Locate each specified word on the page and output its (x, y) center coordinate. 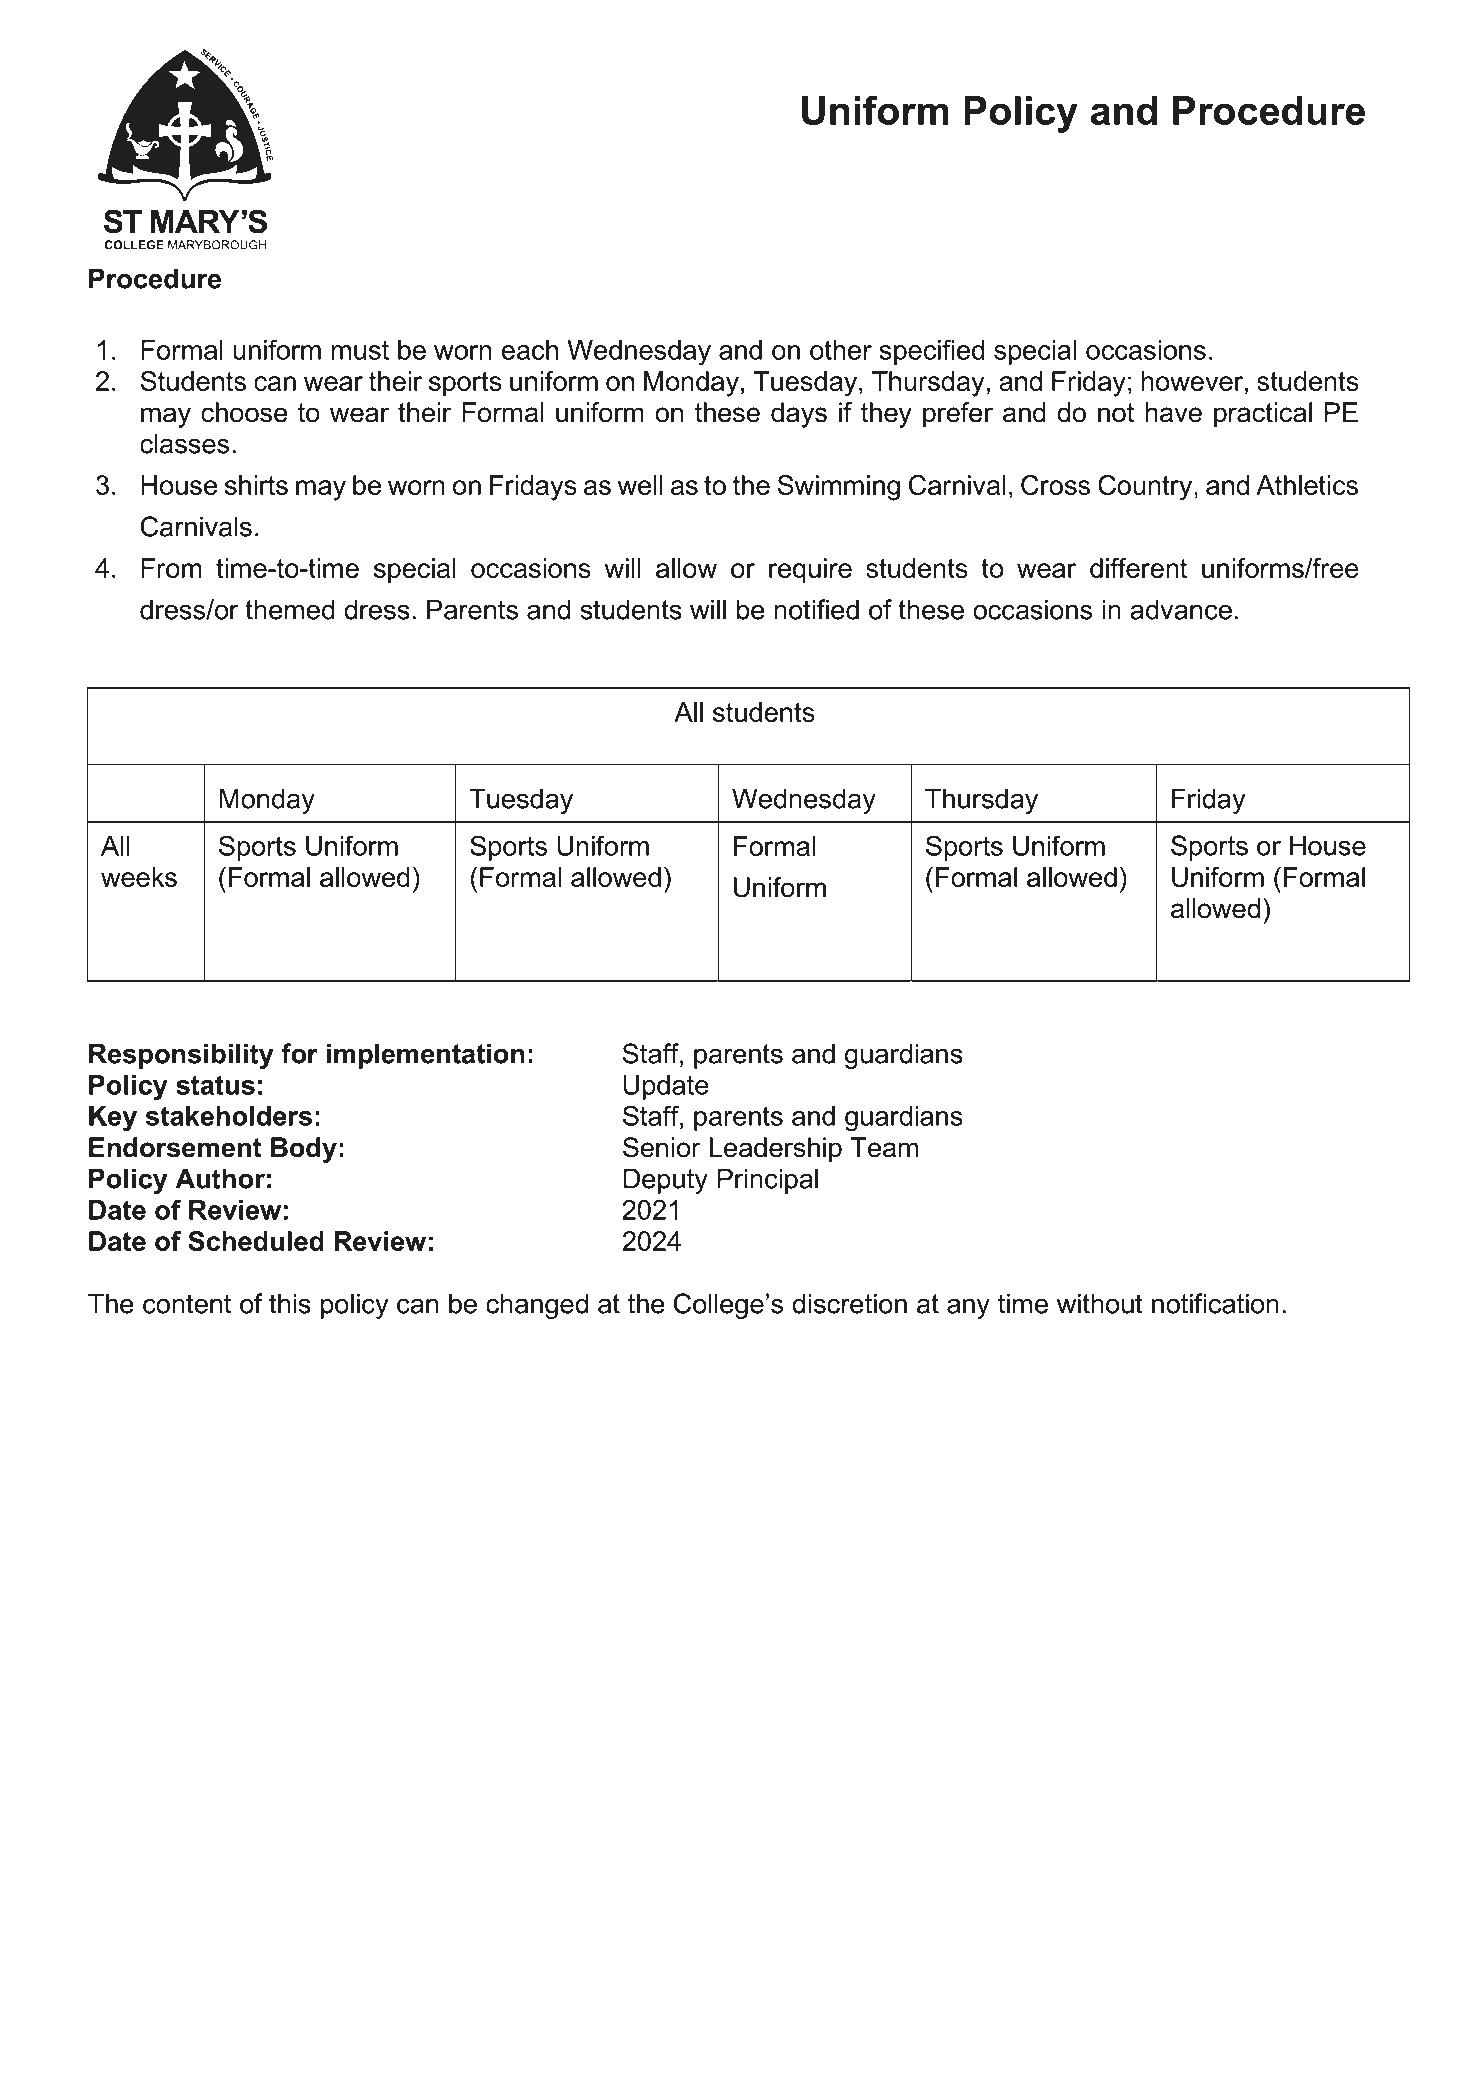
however (1193, 381)
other (841, 350)
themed (290, 609)
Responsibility (181, 1056)
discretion (849, 1303)
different (1138, 568)
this (290, 1303)
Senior (662, 1147)
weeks (139, 877)
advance (1181, 609)
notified (816, 609)
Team (884, 1147)
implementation (426, 1056)
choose (244, 412)
